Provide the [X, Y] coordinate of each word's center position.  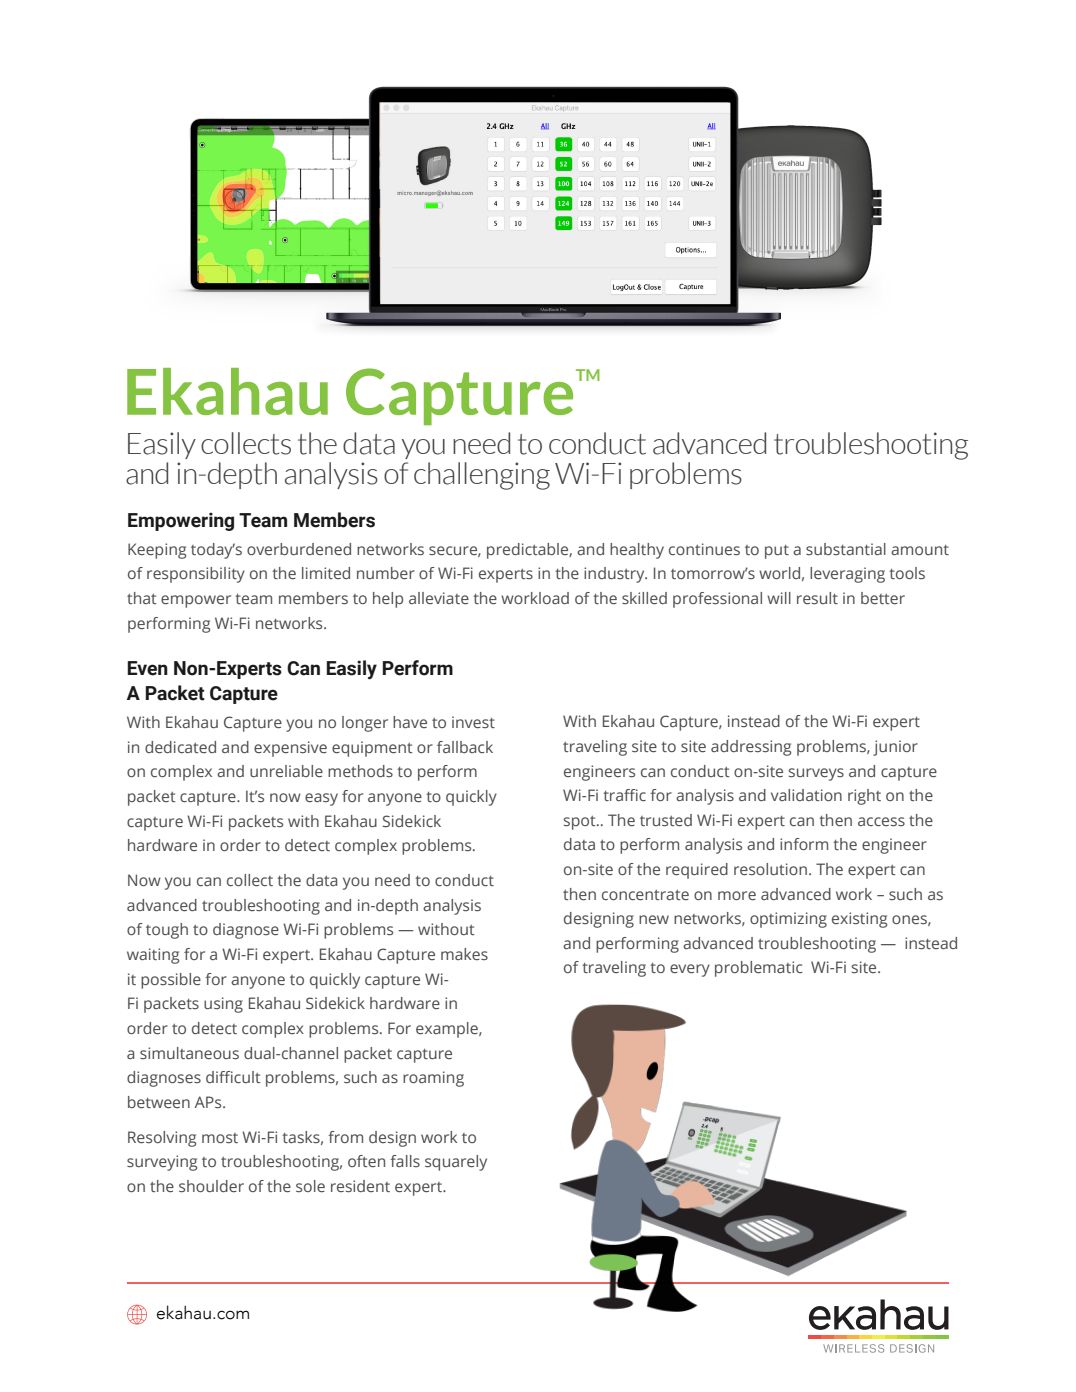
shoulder [211, 1186]
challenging [482, 476]
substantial [846, 549]
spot [581, 823]
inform [804, 844]
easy [321, 799]
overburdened [299, 549]
